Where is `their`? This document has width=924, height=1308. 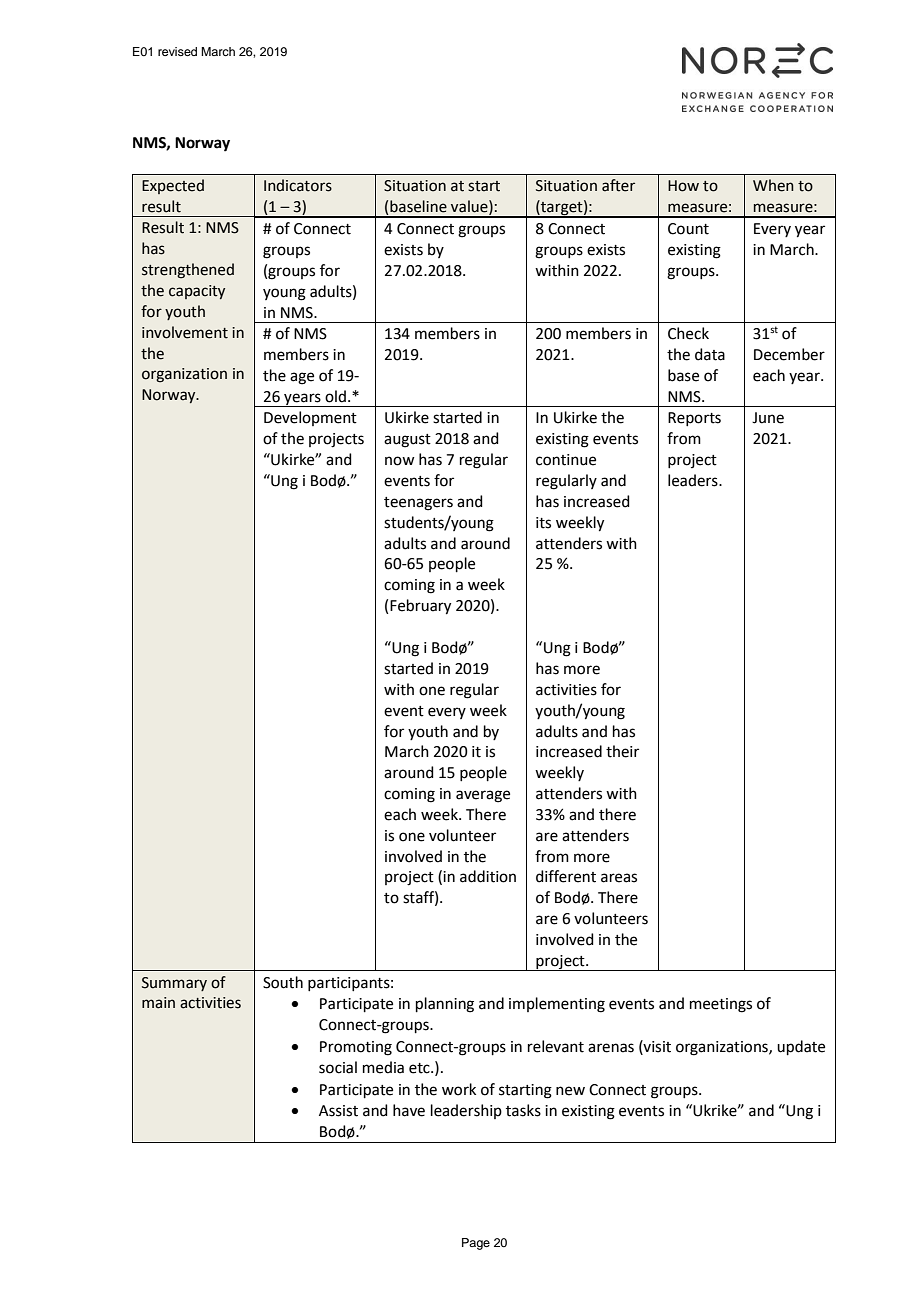
their is located at coordinates (622, 751).
